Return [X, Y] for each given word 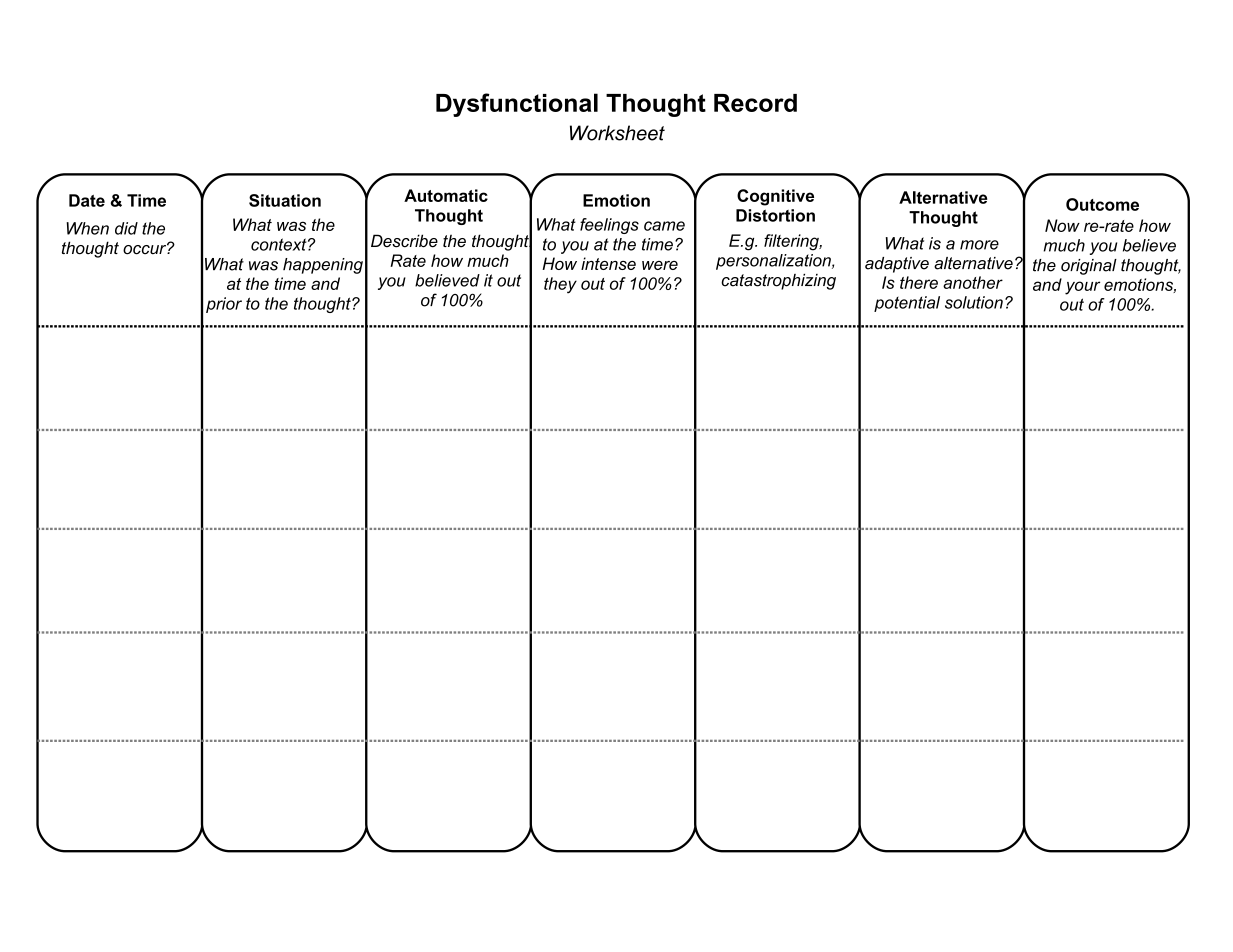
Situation [285, 200]
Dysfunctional [517, 105]
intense [608, 263]
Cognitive [775, 197]
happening [323, 266]
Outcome [1102, 204]
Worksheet [617, 133]
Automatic [446, 195]
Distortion [775, 215]
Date [87, 200]
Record [755, 103]
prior [224, 305]
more [979, 245]
